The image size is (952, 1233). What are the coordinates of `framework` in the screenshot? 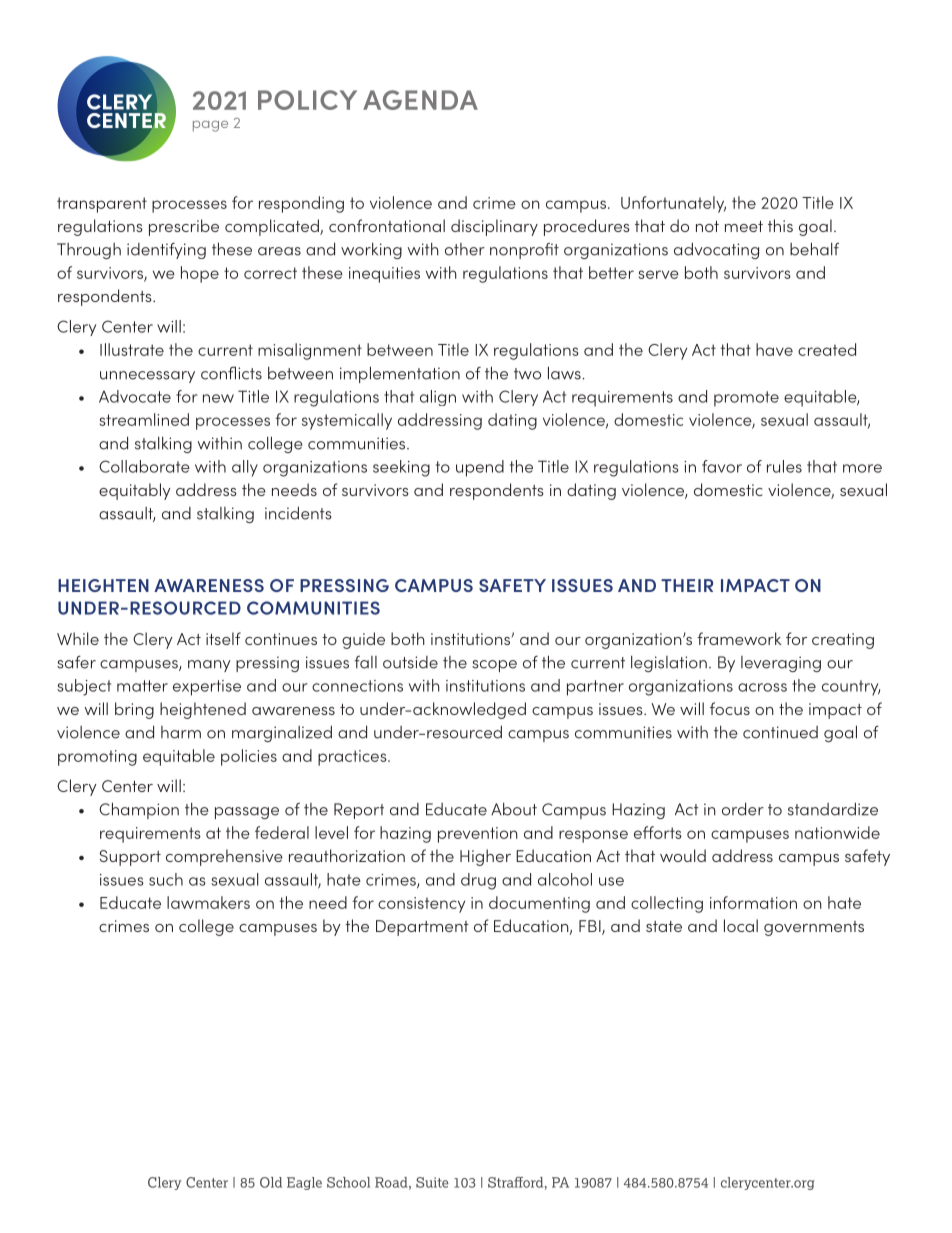 It's located at (739, 638).
